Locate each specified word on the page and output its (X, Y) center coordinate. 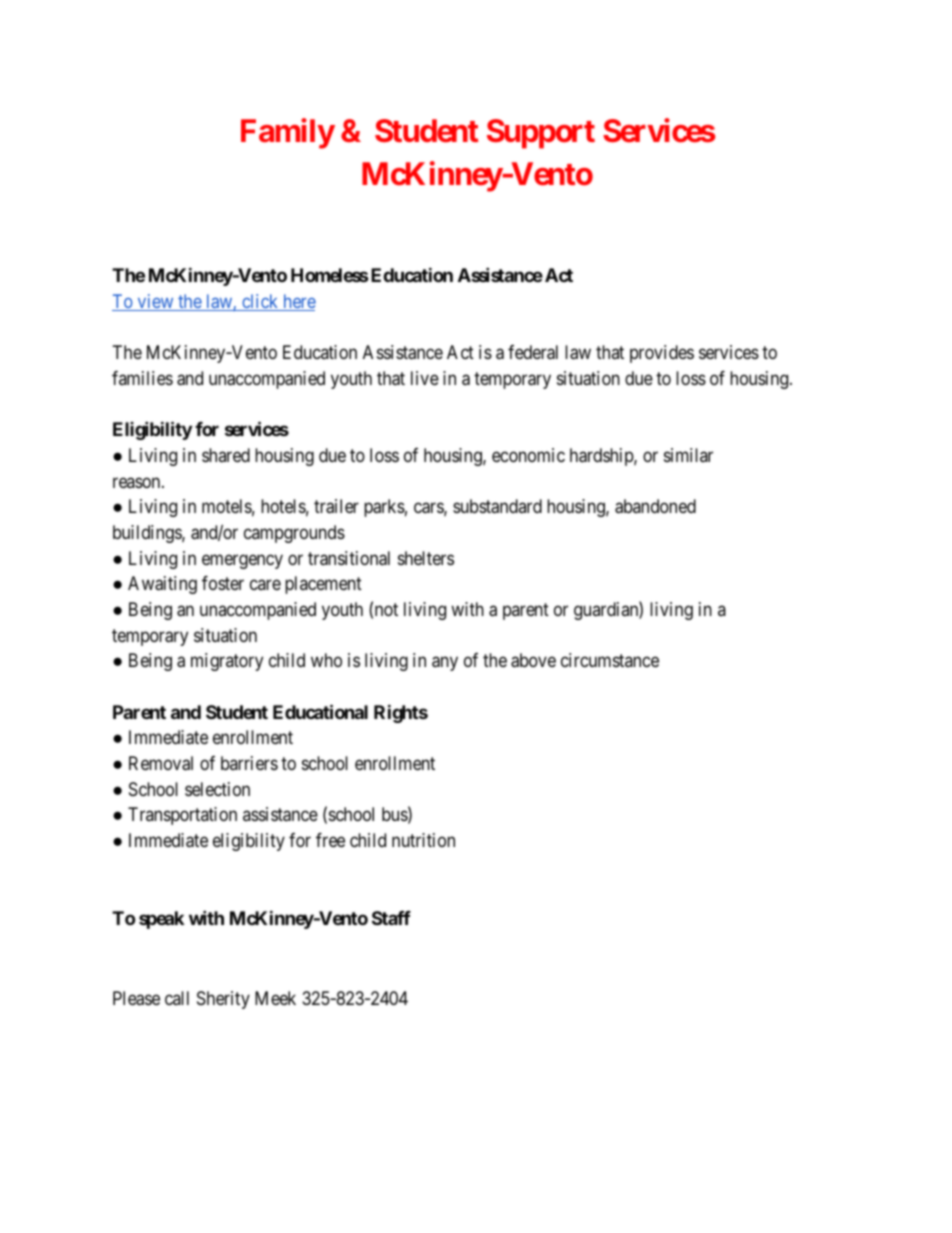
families (142, 378)
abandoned (655, 506)
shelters (426, 558)
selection (217, 789)
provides (662, 354)
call (177, 998)
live (425, 378)
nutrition (423, 840)
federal (533, 352)
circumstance (610, 660)
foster (223, 583)
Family (288, 133)
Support (541, 134)
